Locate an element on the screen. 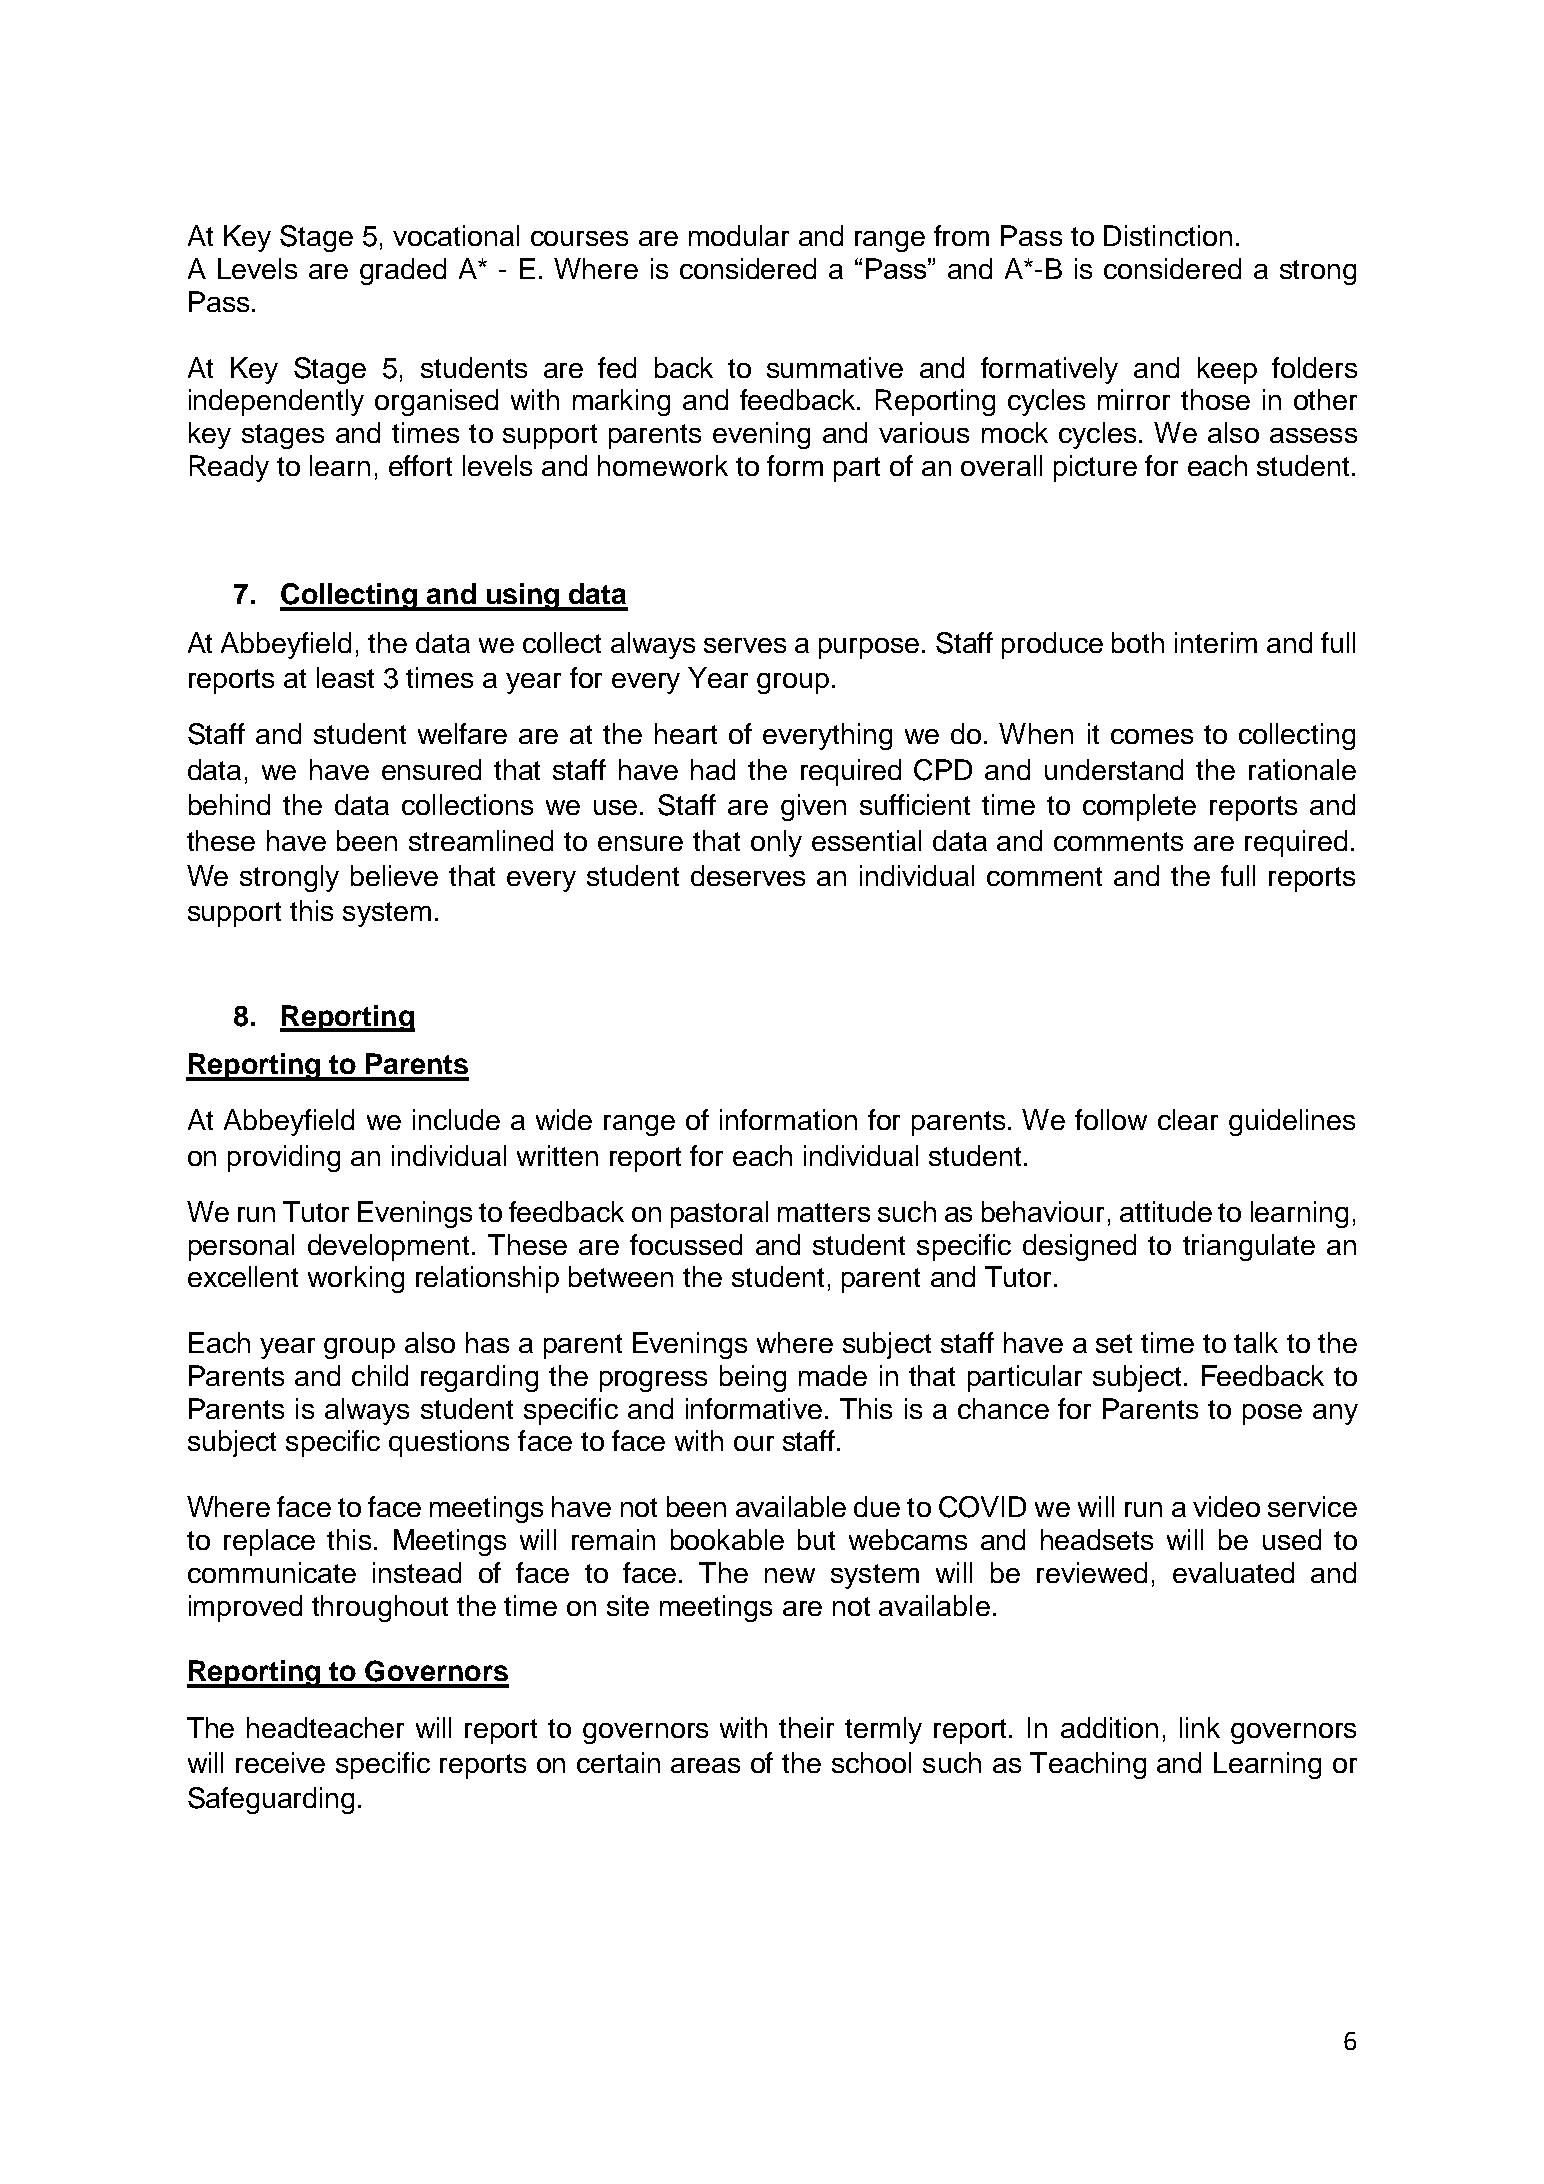 The image size is (1544, 2184). child is located at coordinates (380, 1375).
